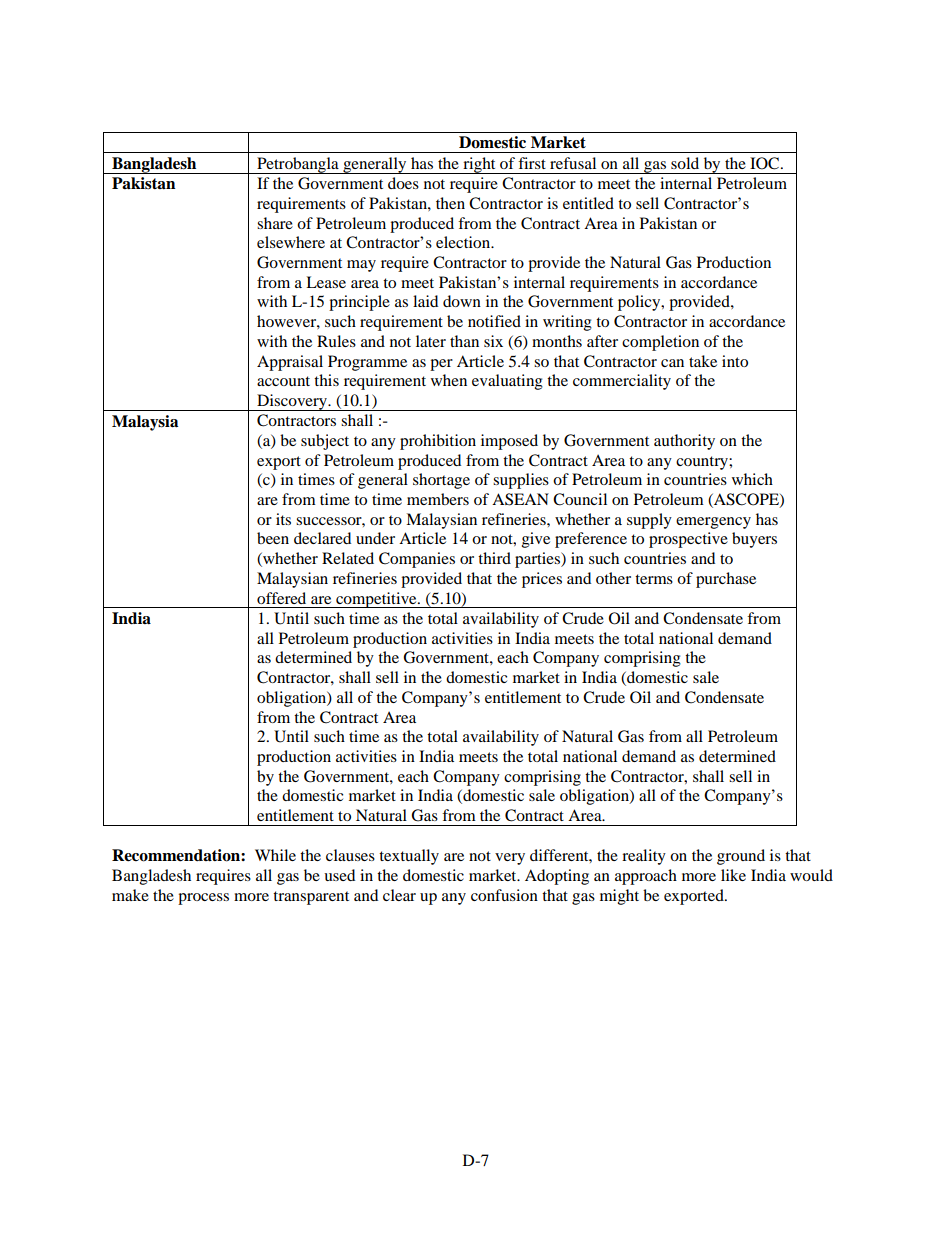  What do you see at coordinates (504, 895) in the screenshot?
I see `confusion` at bounding box center [504, 895].
